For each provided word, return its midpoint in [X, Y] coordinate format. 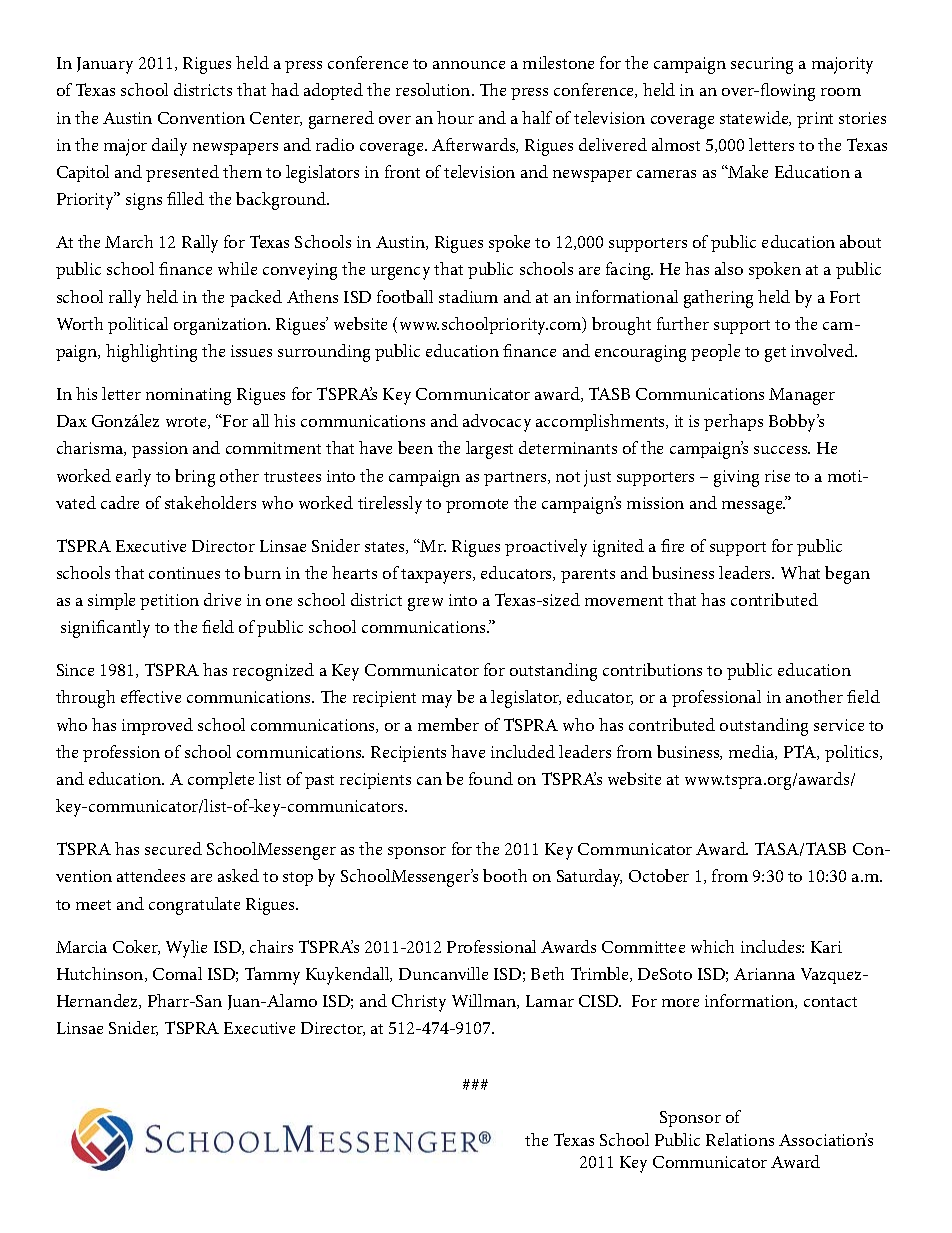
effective [151, 696]
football [405, 296]
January [105, 65]
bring [195, 478]
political [138, 325]
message [753, 507]
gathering [718, 299]
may [437, 701]
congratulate [194, 906]
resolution [434, 89]
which [712, 946]
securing [762, 65]
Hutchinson [101, 974]
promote [477, 506]
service [839, 725]
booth [505, 875]
